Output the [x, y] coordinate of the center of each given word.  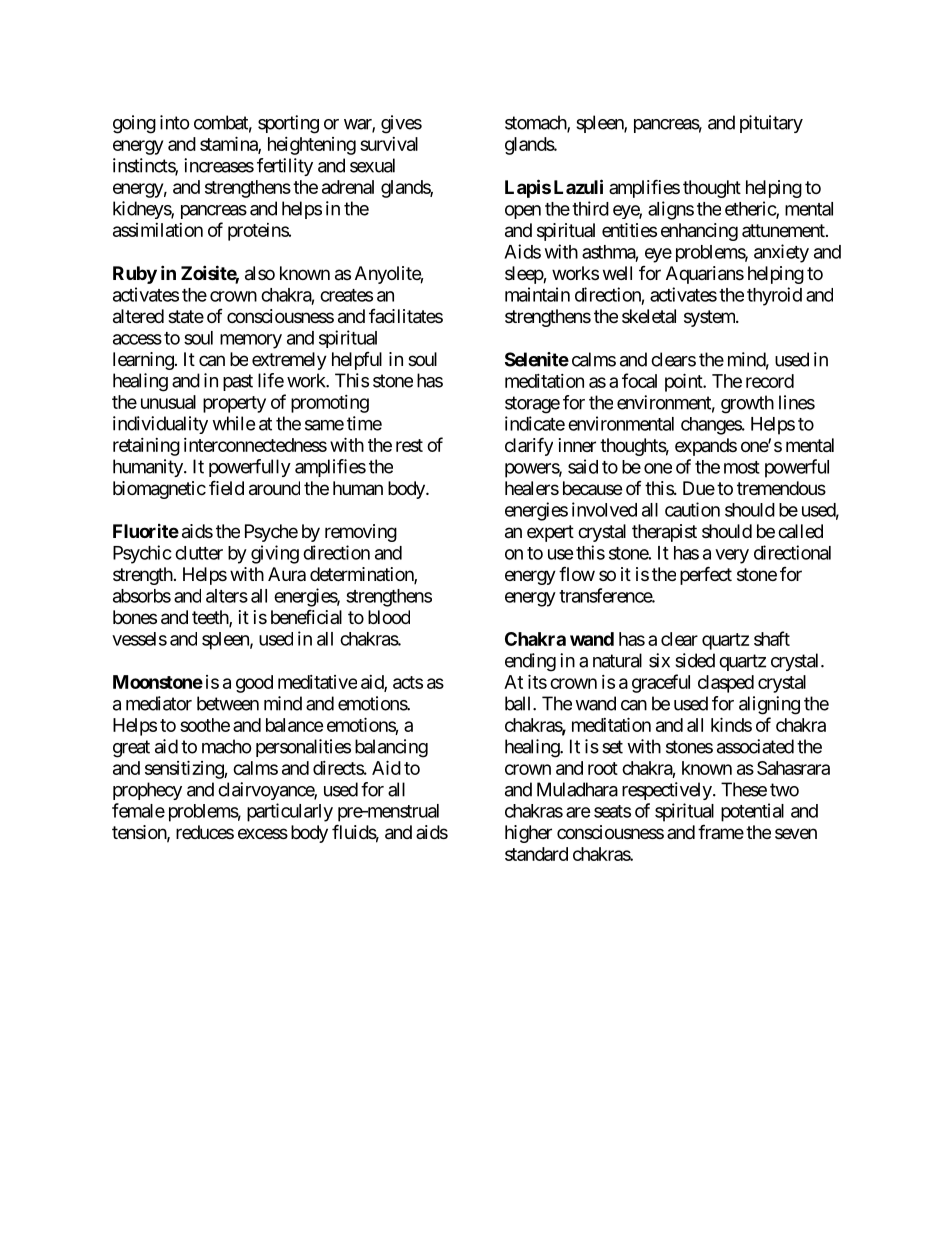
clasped [726, 684]
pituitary [771, 124]
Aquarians [705, 275]
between [228, 703]
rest [409, 445]
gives [401, 124]
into [175, 122]
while [233, 423]
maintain [537, 294]
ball [519, 703]
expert [550, 533]
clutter [199, 553]
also [260, 273]
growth [747, 404]
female [138, 810]
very [732, 556]
